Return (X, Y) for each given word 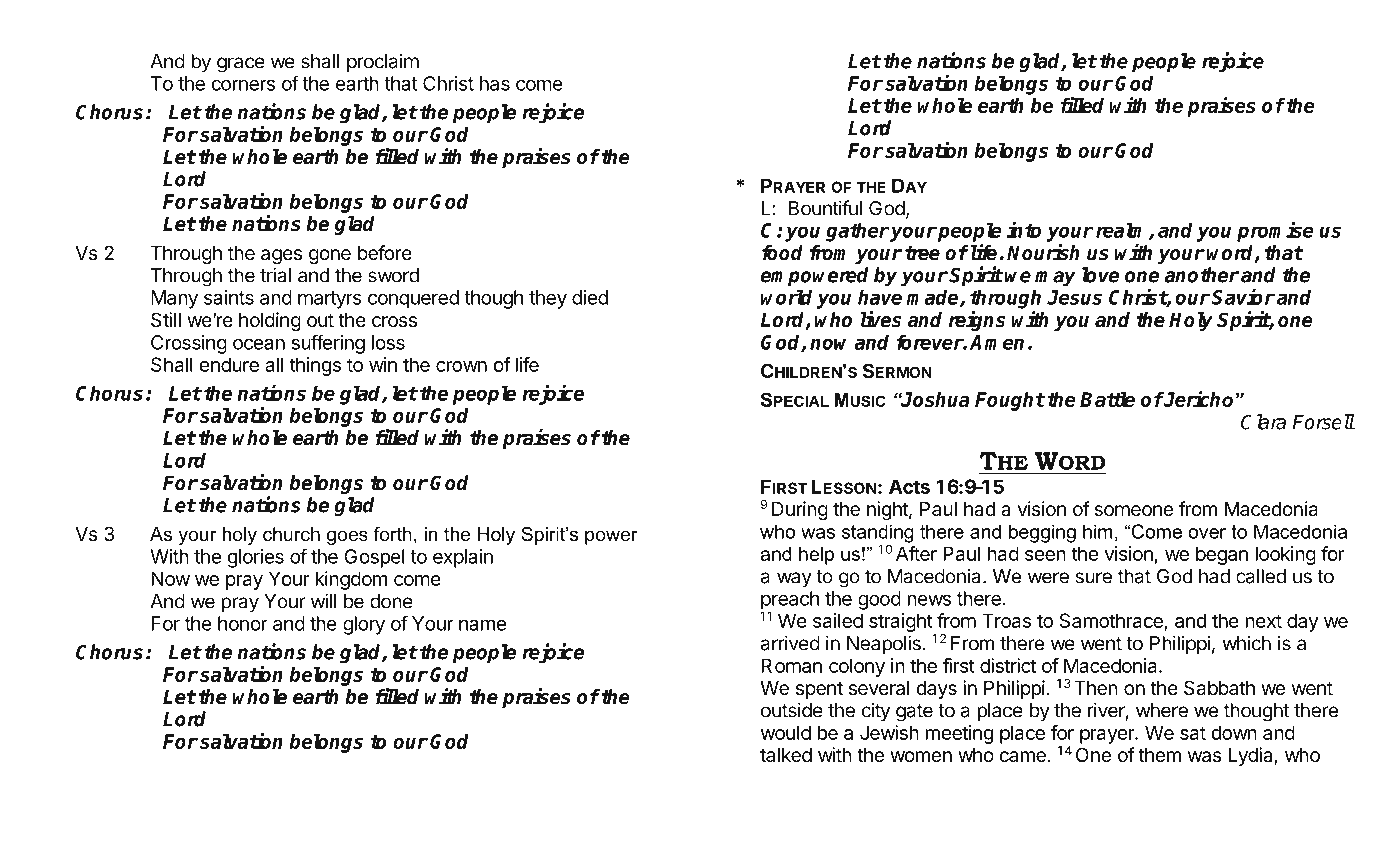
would (786, 732)
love (1100, 275)
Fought (1010, 401)
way (794, 580)
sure (1094, 578)
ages (281, 256)
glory (364, 625)
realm (1123, 231)
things (315, 366)
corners (243, 85)
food (782, 253)
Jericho (1198, 399)
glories (255, 558)
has (495, 83)
